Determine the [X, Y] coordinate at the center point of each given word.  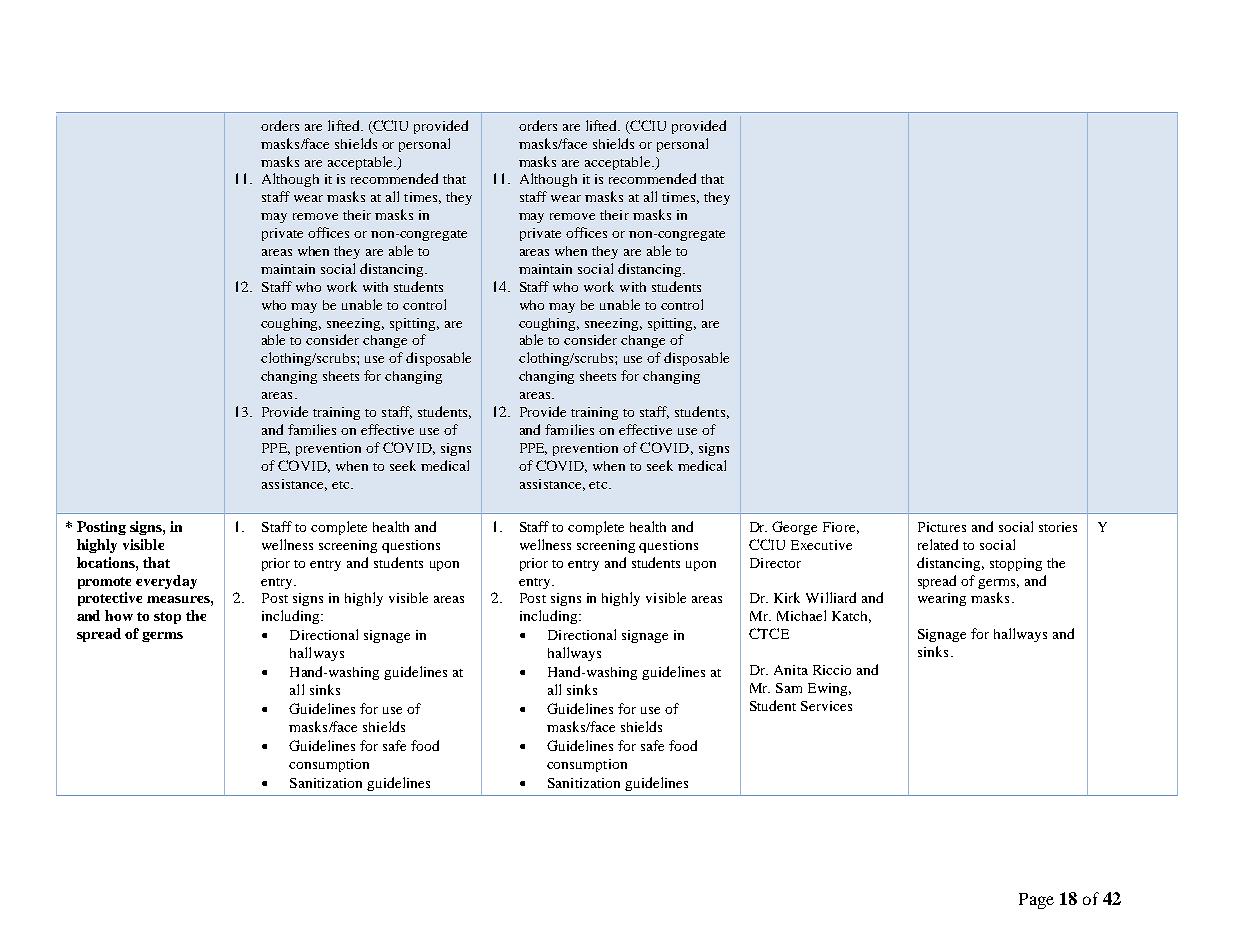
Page [1036, 901]
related [938, 544]
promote [104, 583]
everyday [166, 582]
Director [775, 563]
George [794, 528]
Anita [791, 670]
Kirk [787, 597]
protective [110, 599]
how [119, 615]
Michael [801, 615]
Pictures [942, 527]
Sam [789, 688]
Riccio [832, 670]
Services [826, 706]
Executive [821, 545]
